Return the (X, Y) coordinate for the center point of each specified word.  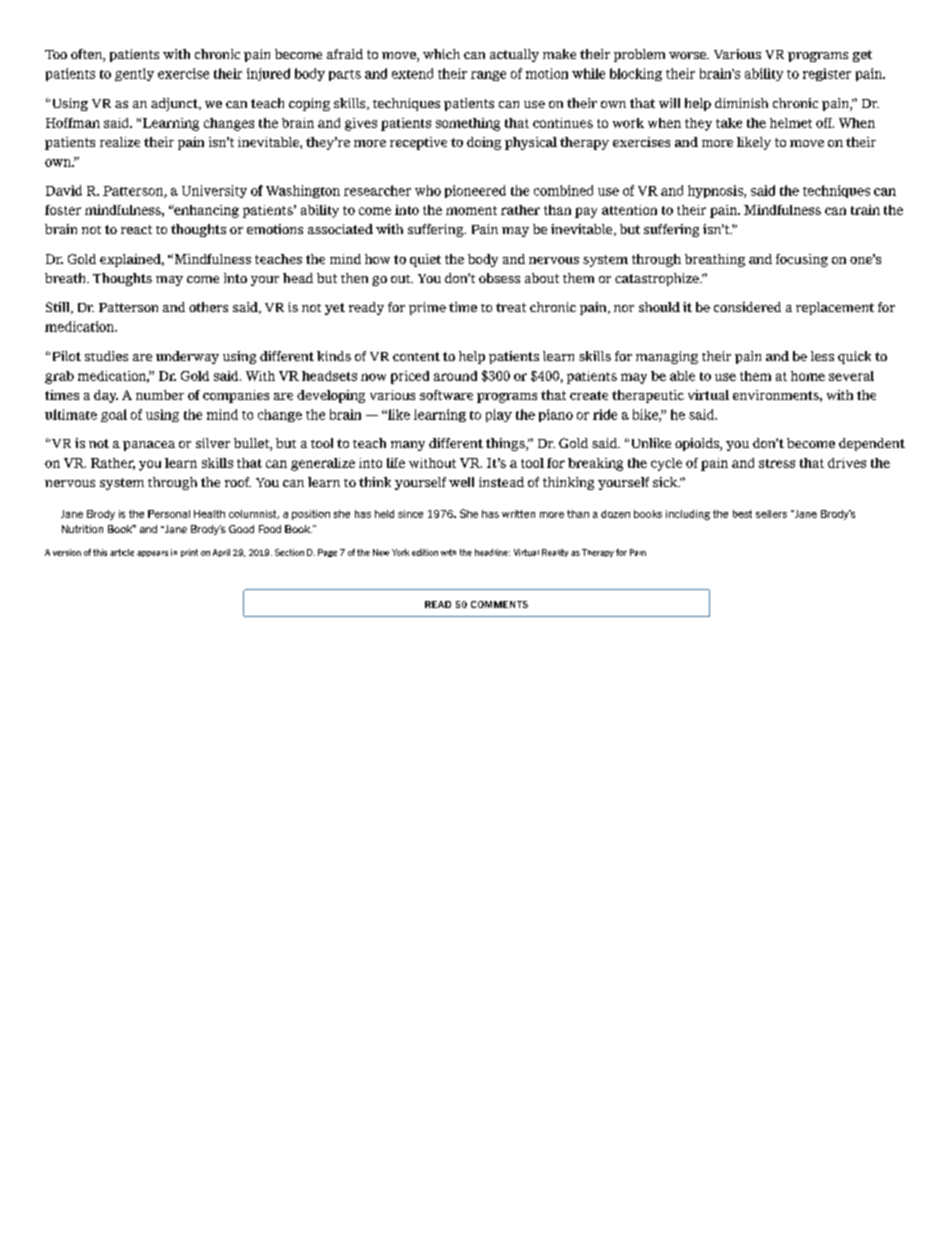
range (488, 76)
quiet (425, 260)
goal (114, 415)
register (827, 74)
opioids (698, 444)
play (499, 415)
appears (152, 554)
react (136, 229)
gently (134, 74)
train (865, 210)
